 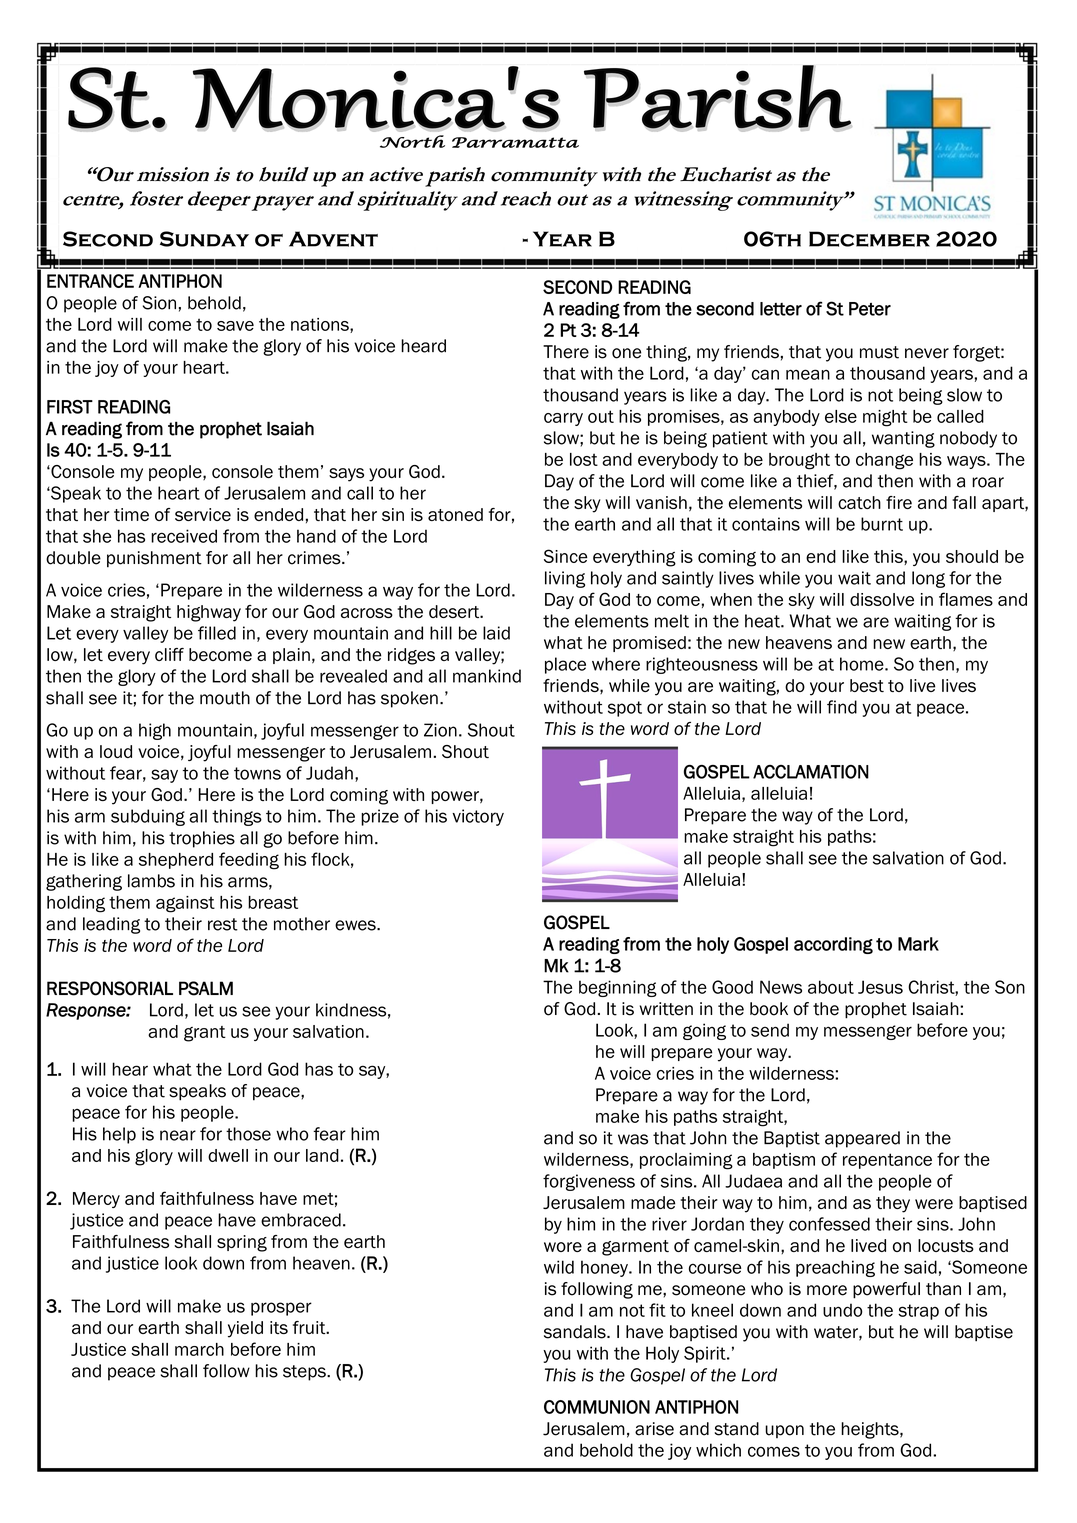 I want to click on Advent, so click(x=333, y=239).
